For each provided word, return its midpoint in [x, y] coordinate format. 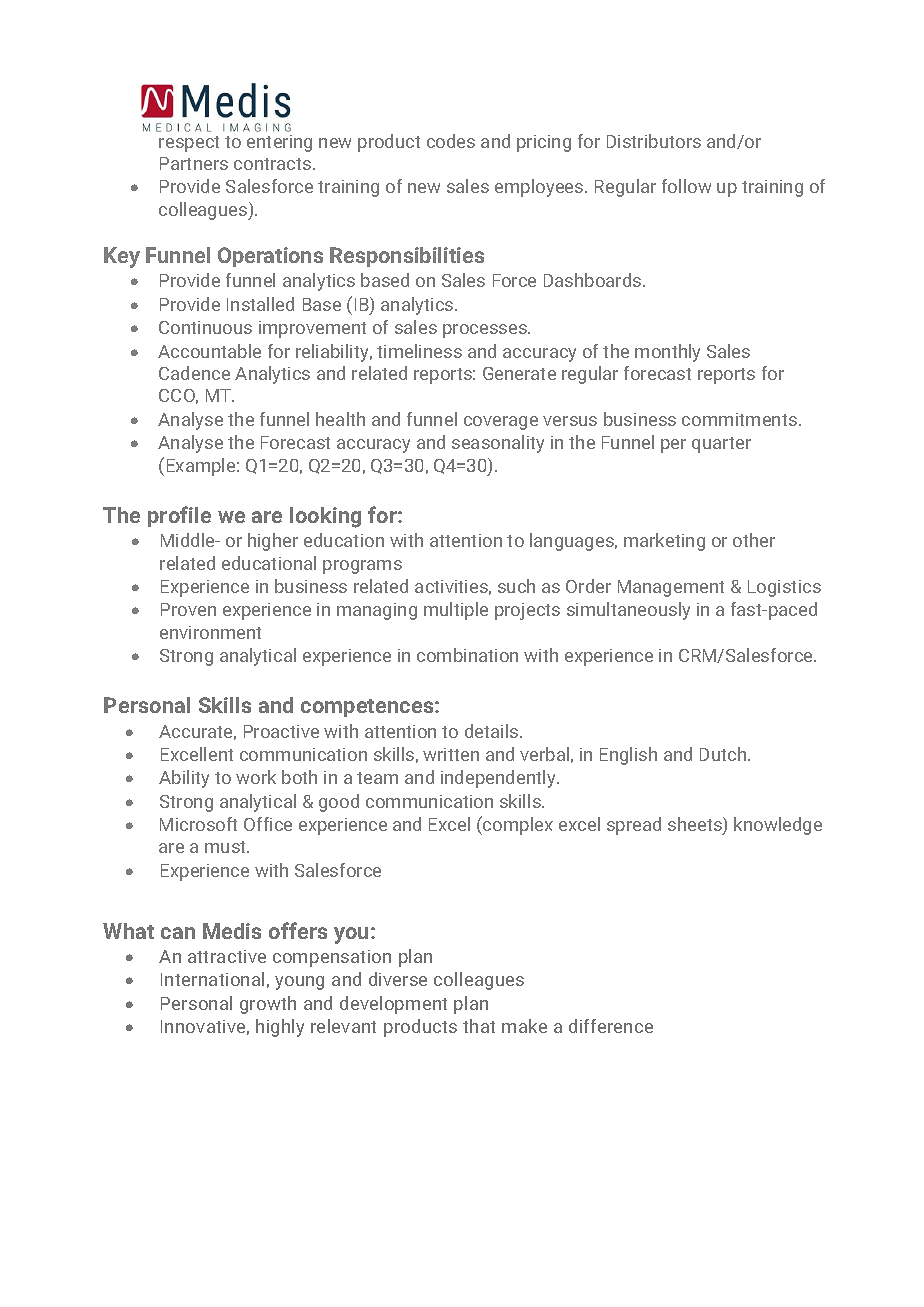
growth [268, 1005]
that [479, 1026]
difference [611, 1026]
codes [451, 141]
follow [686, 186]
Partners [194, 163]
